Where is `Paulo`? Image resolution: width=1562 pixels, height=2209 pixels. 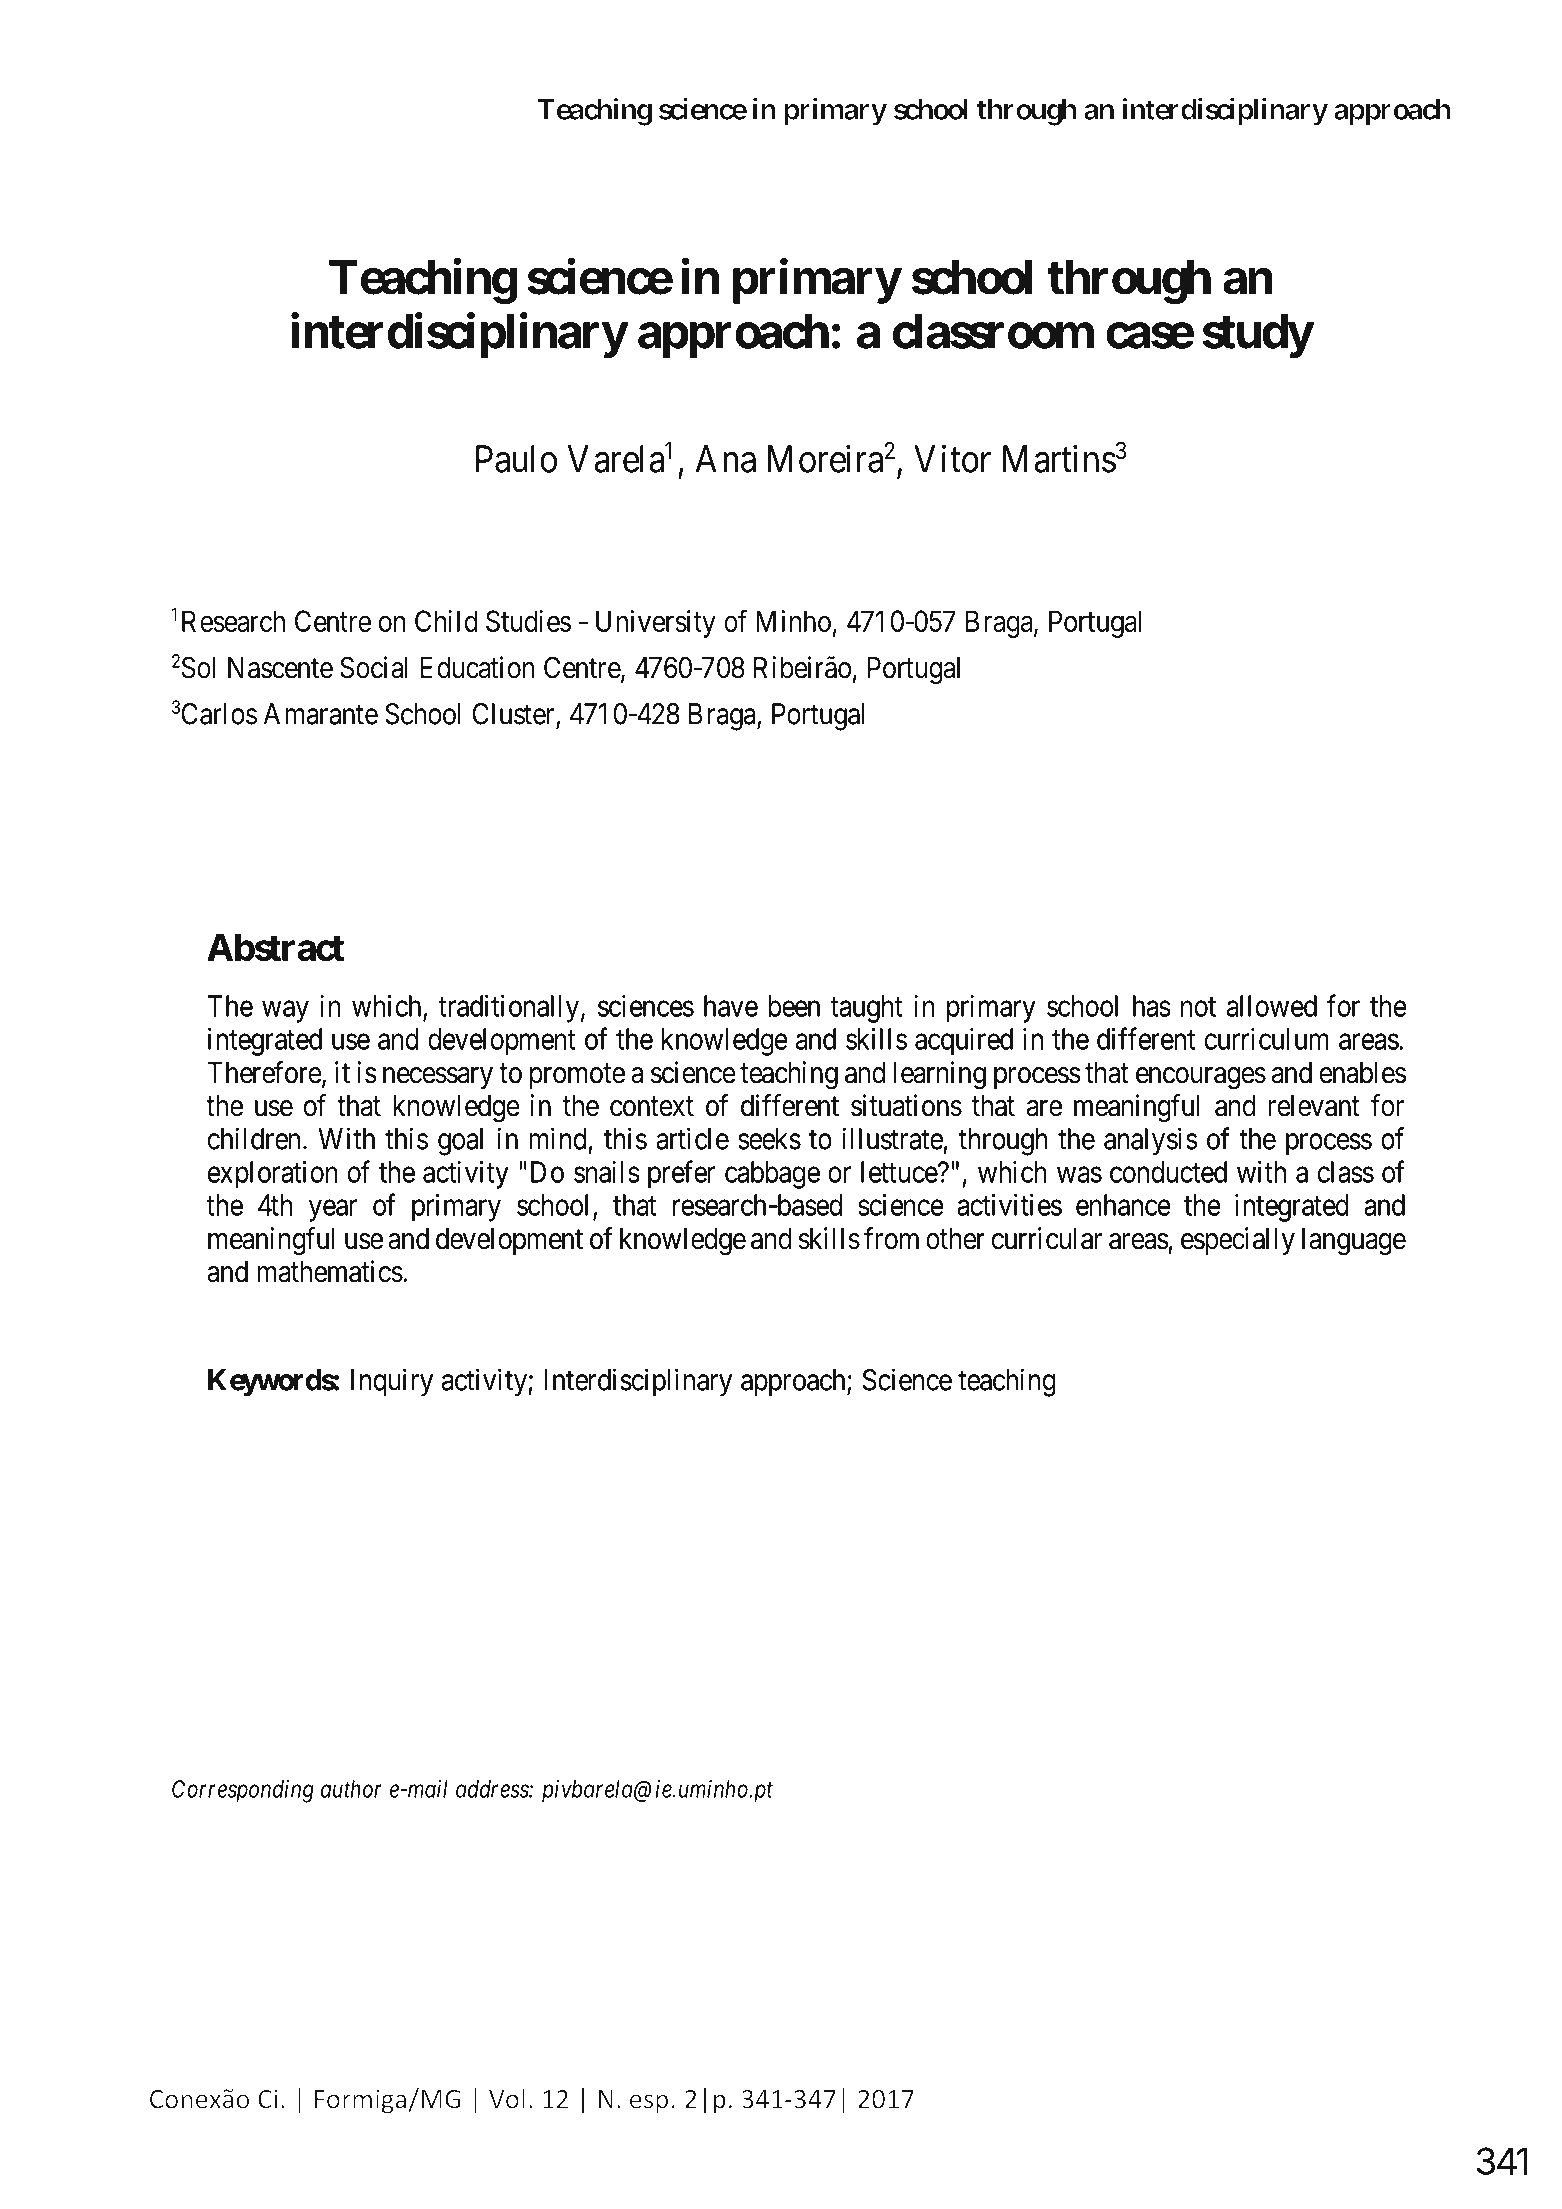
Paulo is located at coordinates (516, 459).
